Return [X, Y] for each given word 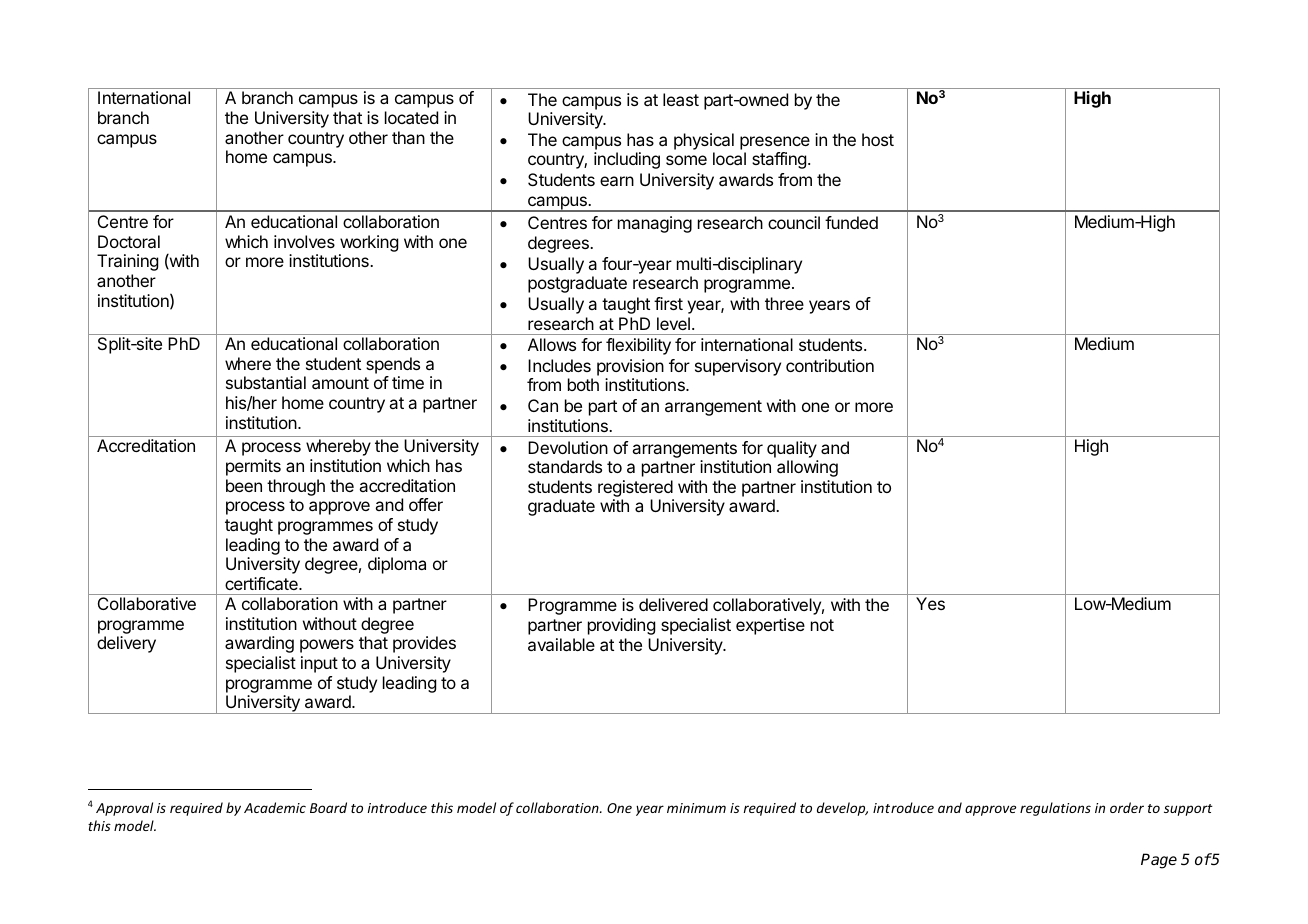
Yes [930, 603]
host [878, 139]
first [668, 303]
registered [636, 490]
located [411, 117]
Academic [275, 807]
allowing [807, 468]
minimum [696, 808]
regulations [1055, 809]
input [319, 664]
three [784, 303]
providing [621, 626]
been [244, 485]
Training [127, 262]
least [681, 99]
